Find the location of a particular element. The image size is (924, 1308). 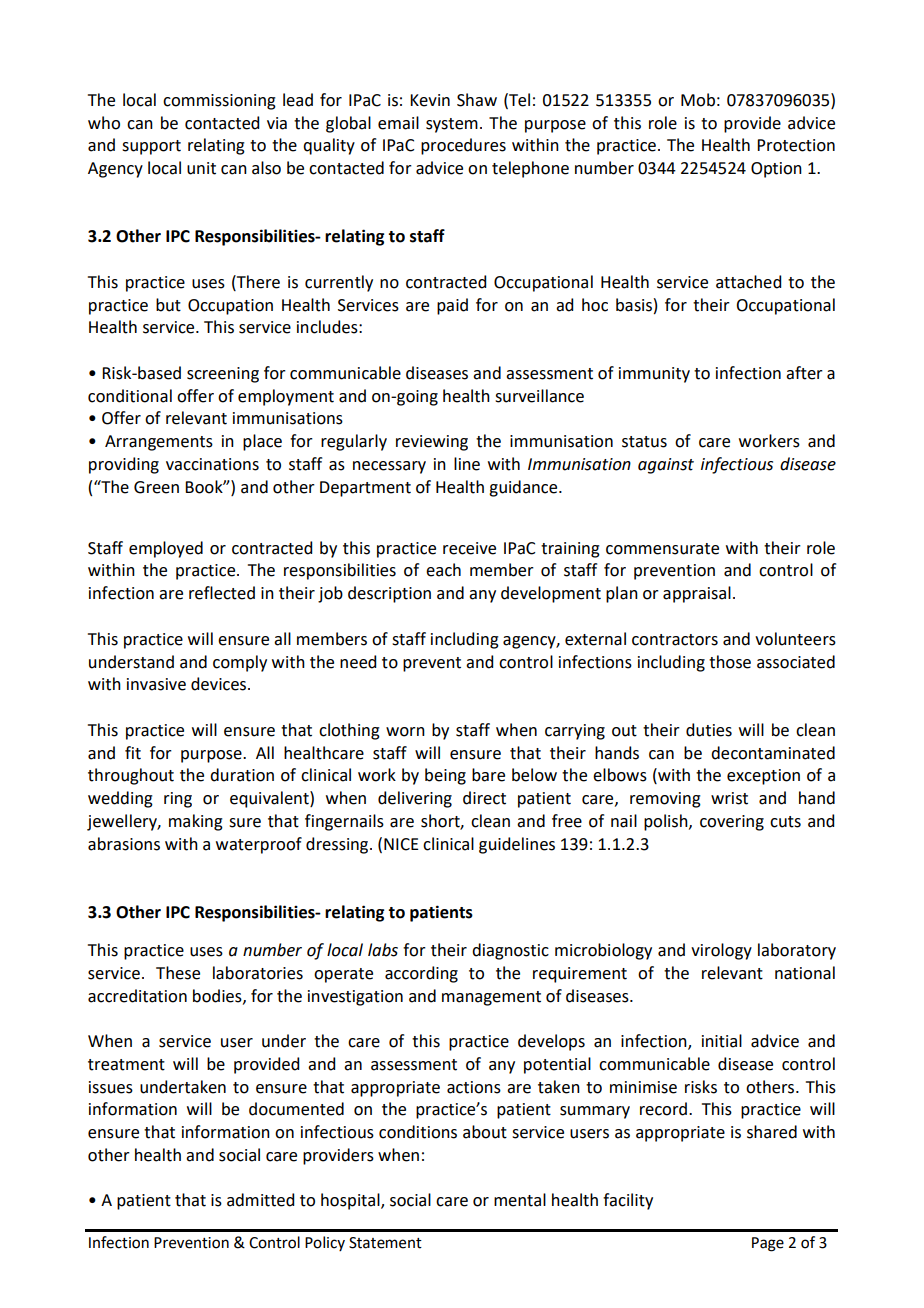

those is located at coordinates (730, 662).
